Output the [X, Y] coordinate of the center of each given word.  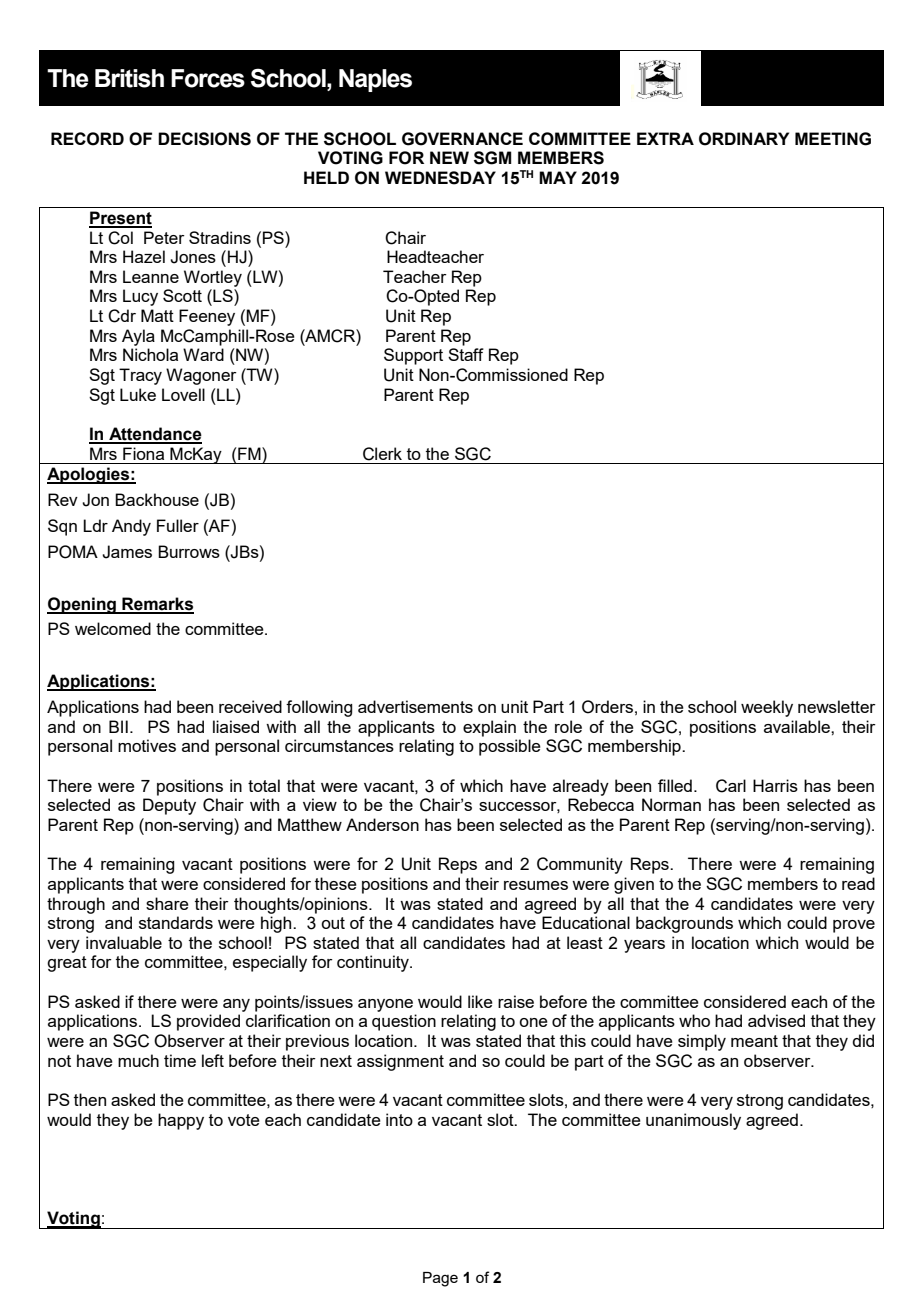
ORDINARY [744, 139]
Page [440, 1279]
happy [181, 1121]
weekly [767, 708]
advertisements [415, 706]
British [129, 78]
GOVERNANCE [462, 139]
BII [118, 726]
